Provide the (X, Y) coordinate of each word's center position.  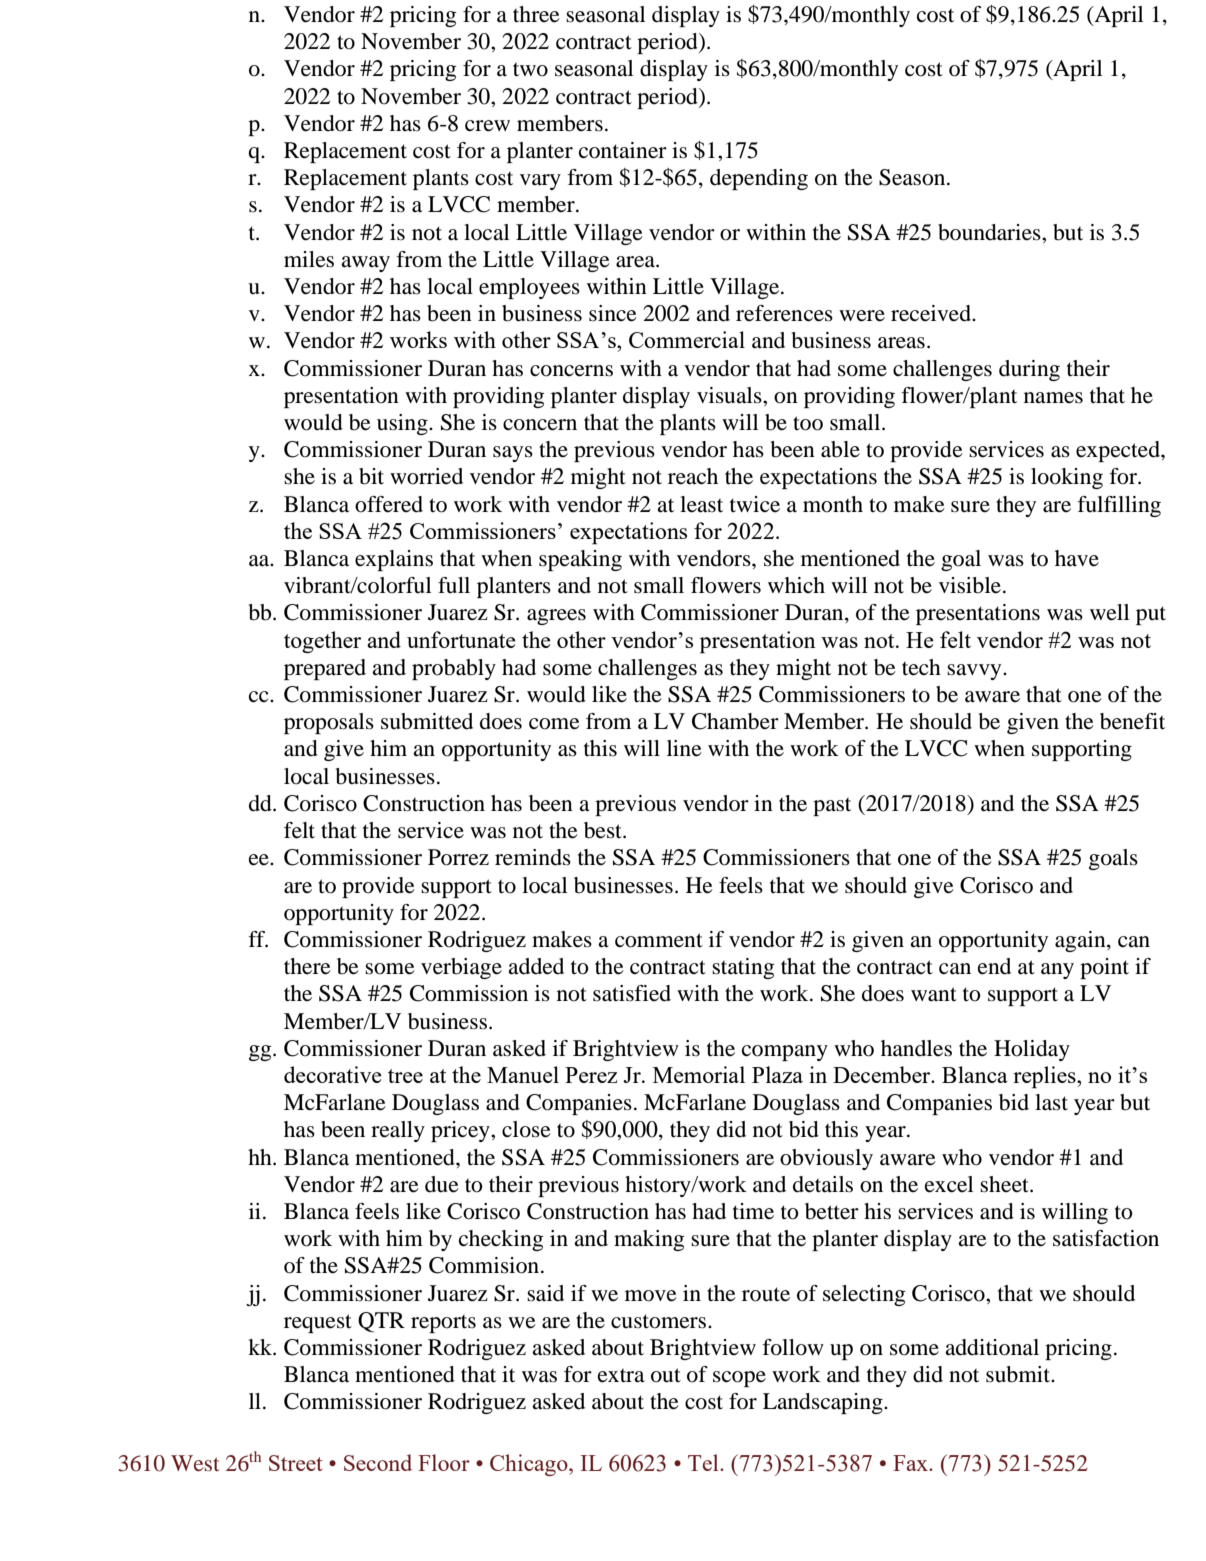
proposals (329, 723)
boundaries (990, 232)
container (623, 150)
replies (1045, 1077)
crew (487, 126)
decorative (333, 1074)
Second (378, 1462)
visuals (730, 395)
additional (992, 1347)
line (684, 748)
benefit (1132, 721)
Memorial (699, 1074)
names (1053, 398)
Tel (704, 1462)
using (403, 424)
